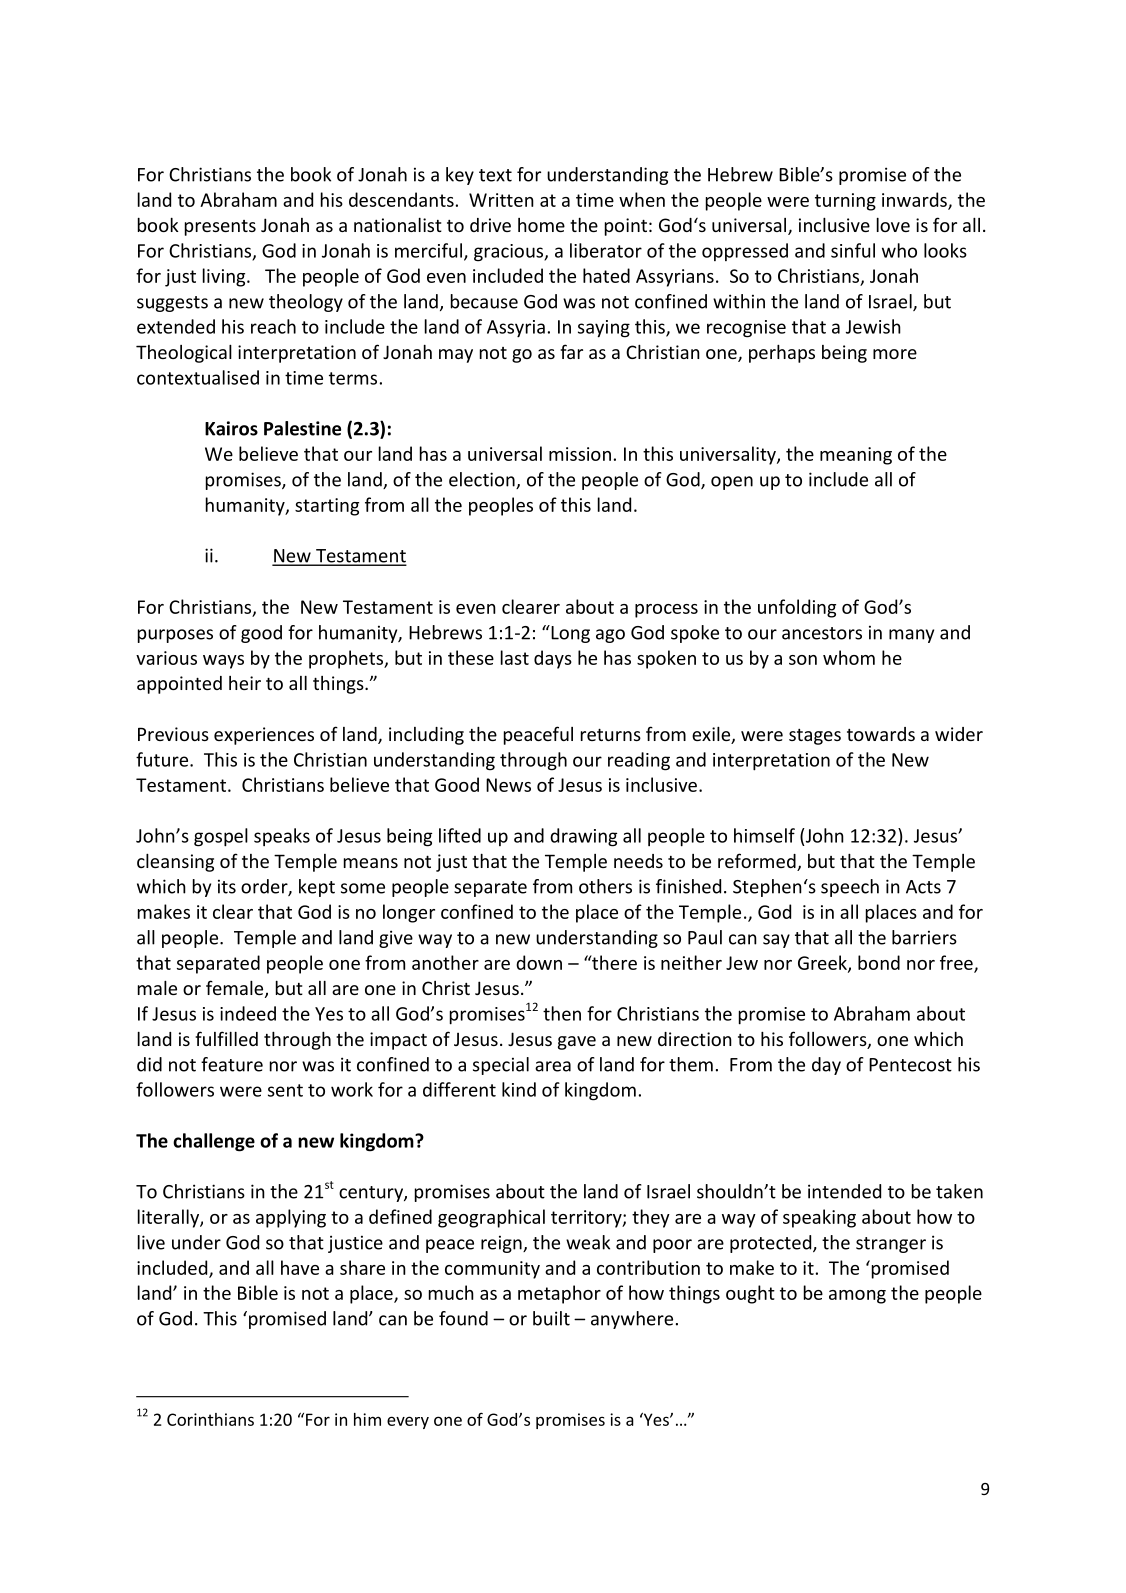 Image resolution: width=1126 pixels, height=1593 pixels. Describe the element at coordinates (610, 636) in the screenshot. I see `ago` at that location.
